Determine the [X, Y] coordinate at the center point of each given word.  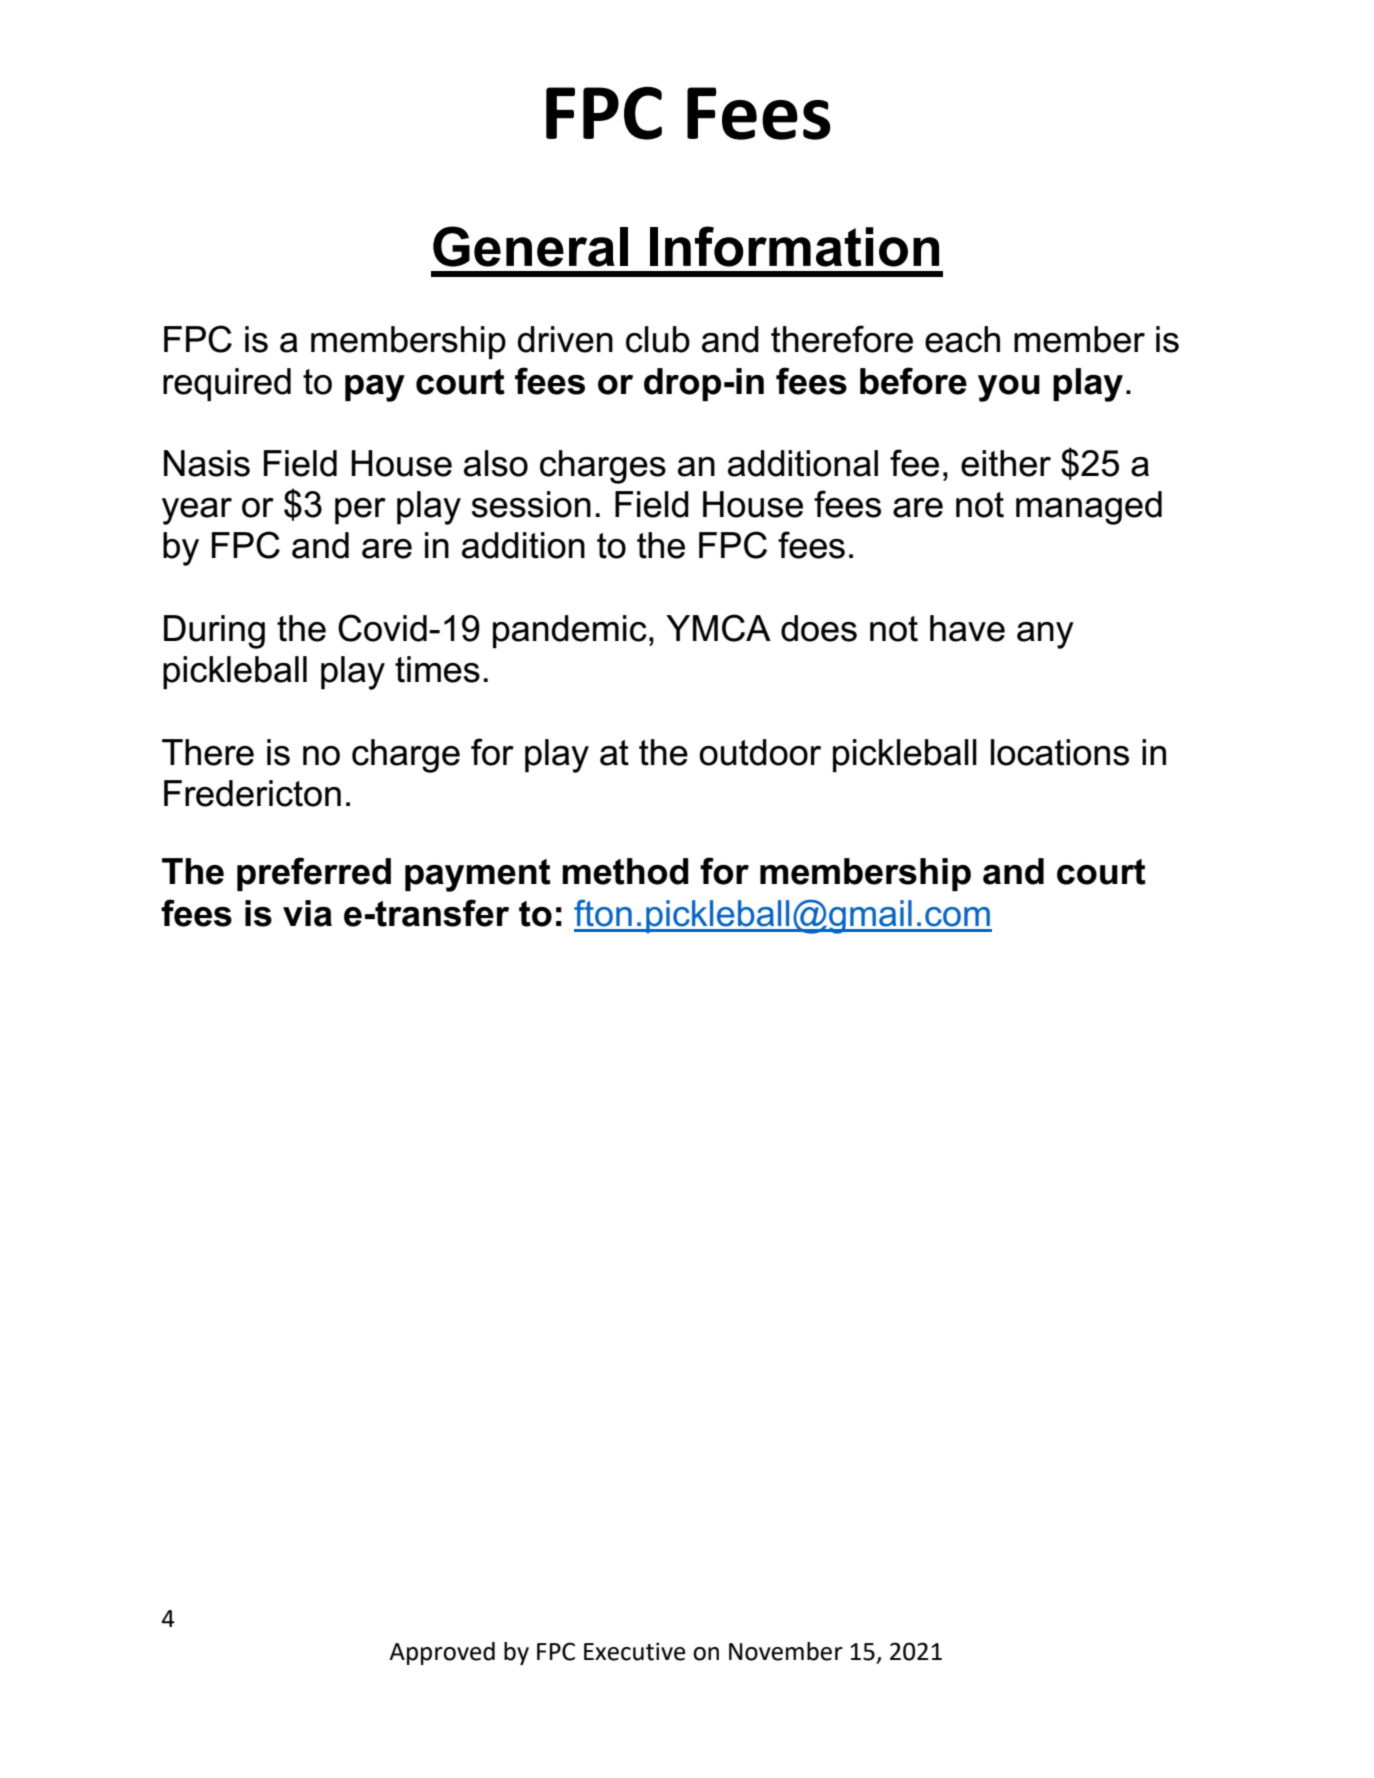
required [227, 385]
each [962, 339]
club [658, 339]
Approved [442, 1653]
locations [1060, 752]
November [786, 1651]
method [625, 871]
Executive [635, 1651]
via [307, 913]
